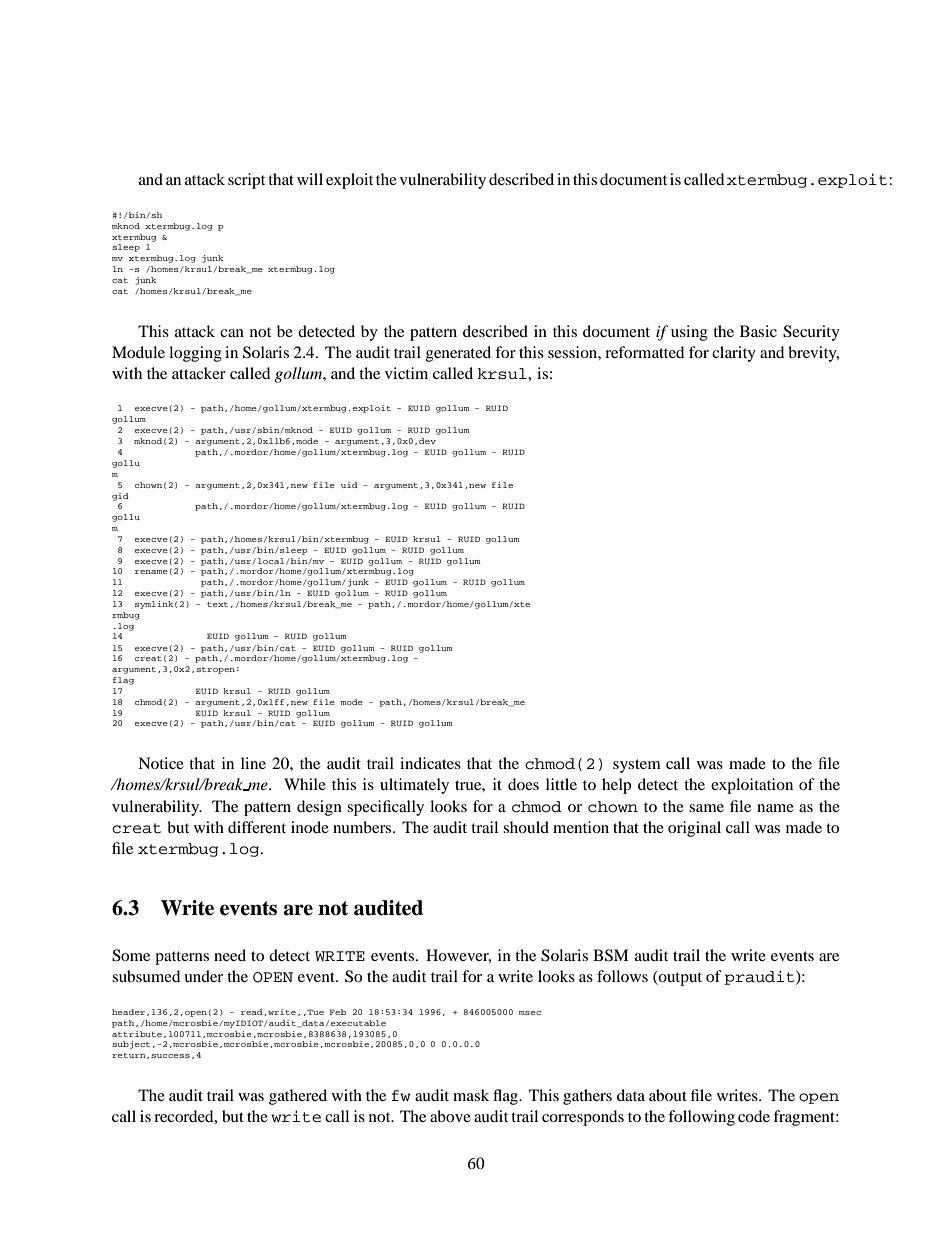  What do you see at coordinates (758, 331) in the document?
I see `Basic` at bounding box center [758, 331].
